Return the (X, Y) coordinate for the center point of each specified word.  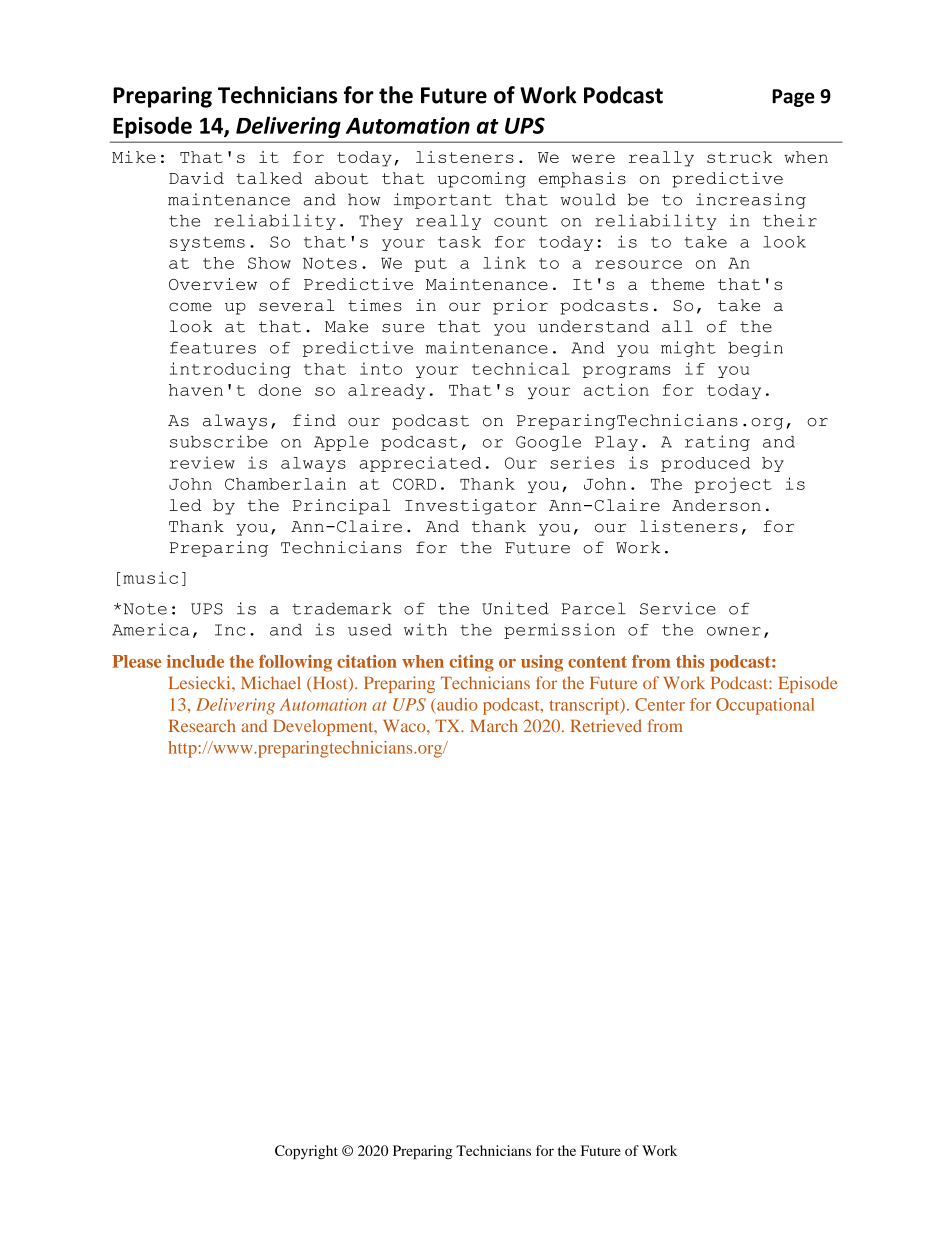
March (494, 725)
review (202, 462)
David (196, 178)
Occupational (765, 706)
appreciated (420, 464)
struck (739, 157)
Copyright (306, 1152)
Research (202, 725)
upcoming (482, 180)
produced (705, 464)
